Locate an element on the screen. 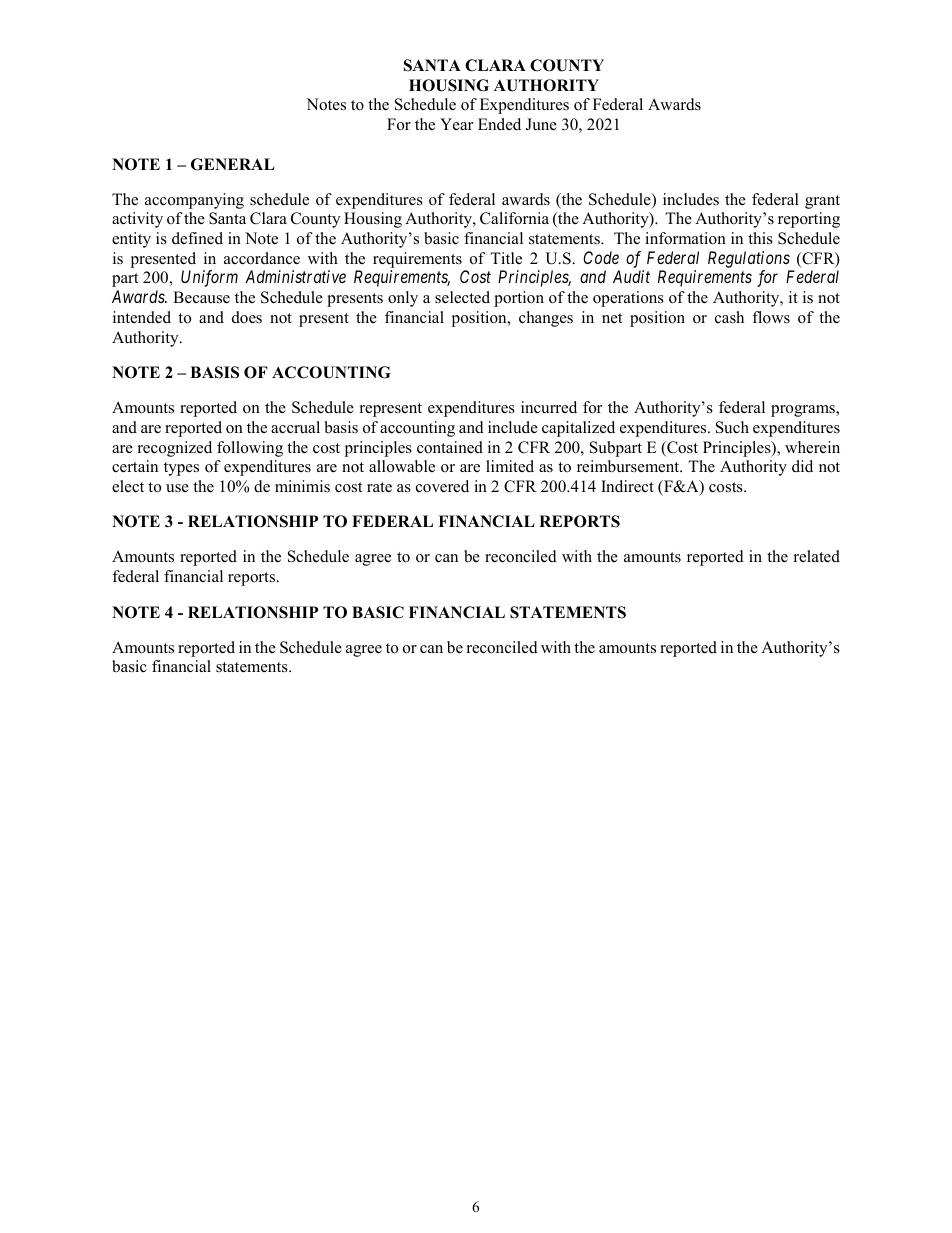 The image size is (952, 1233). GENERAL is located at coordinates (233, 164).
